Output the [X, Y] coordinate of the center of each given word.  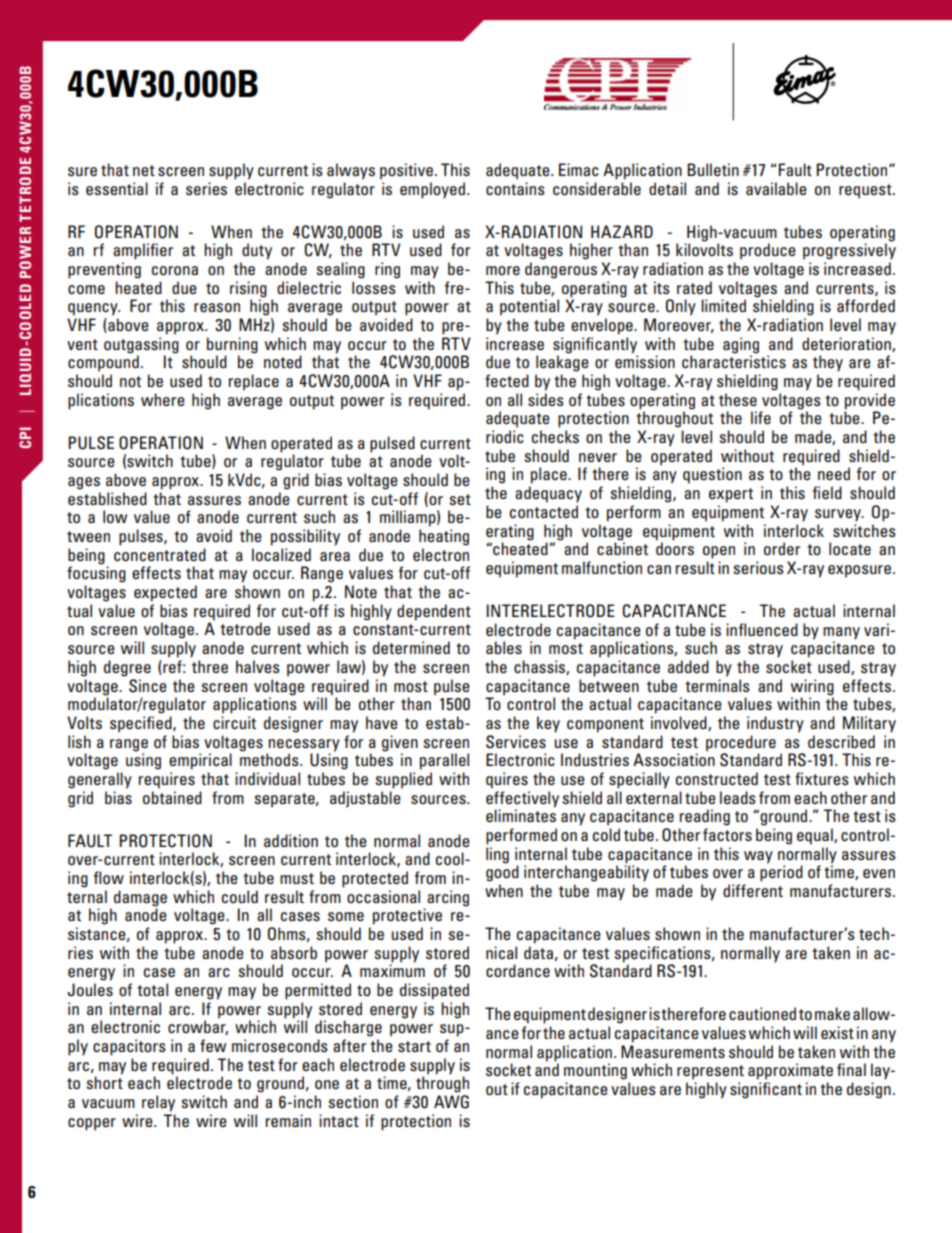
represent [710, 1072]
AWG [451, 1102]
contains [515, 188]
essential [117, 188]
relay [158, 1103]
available [776, 188]
